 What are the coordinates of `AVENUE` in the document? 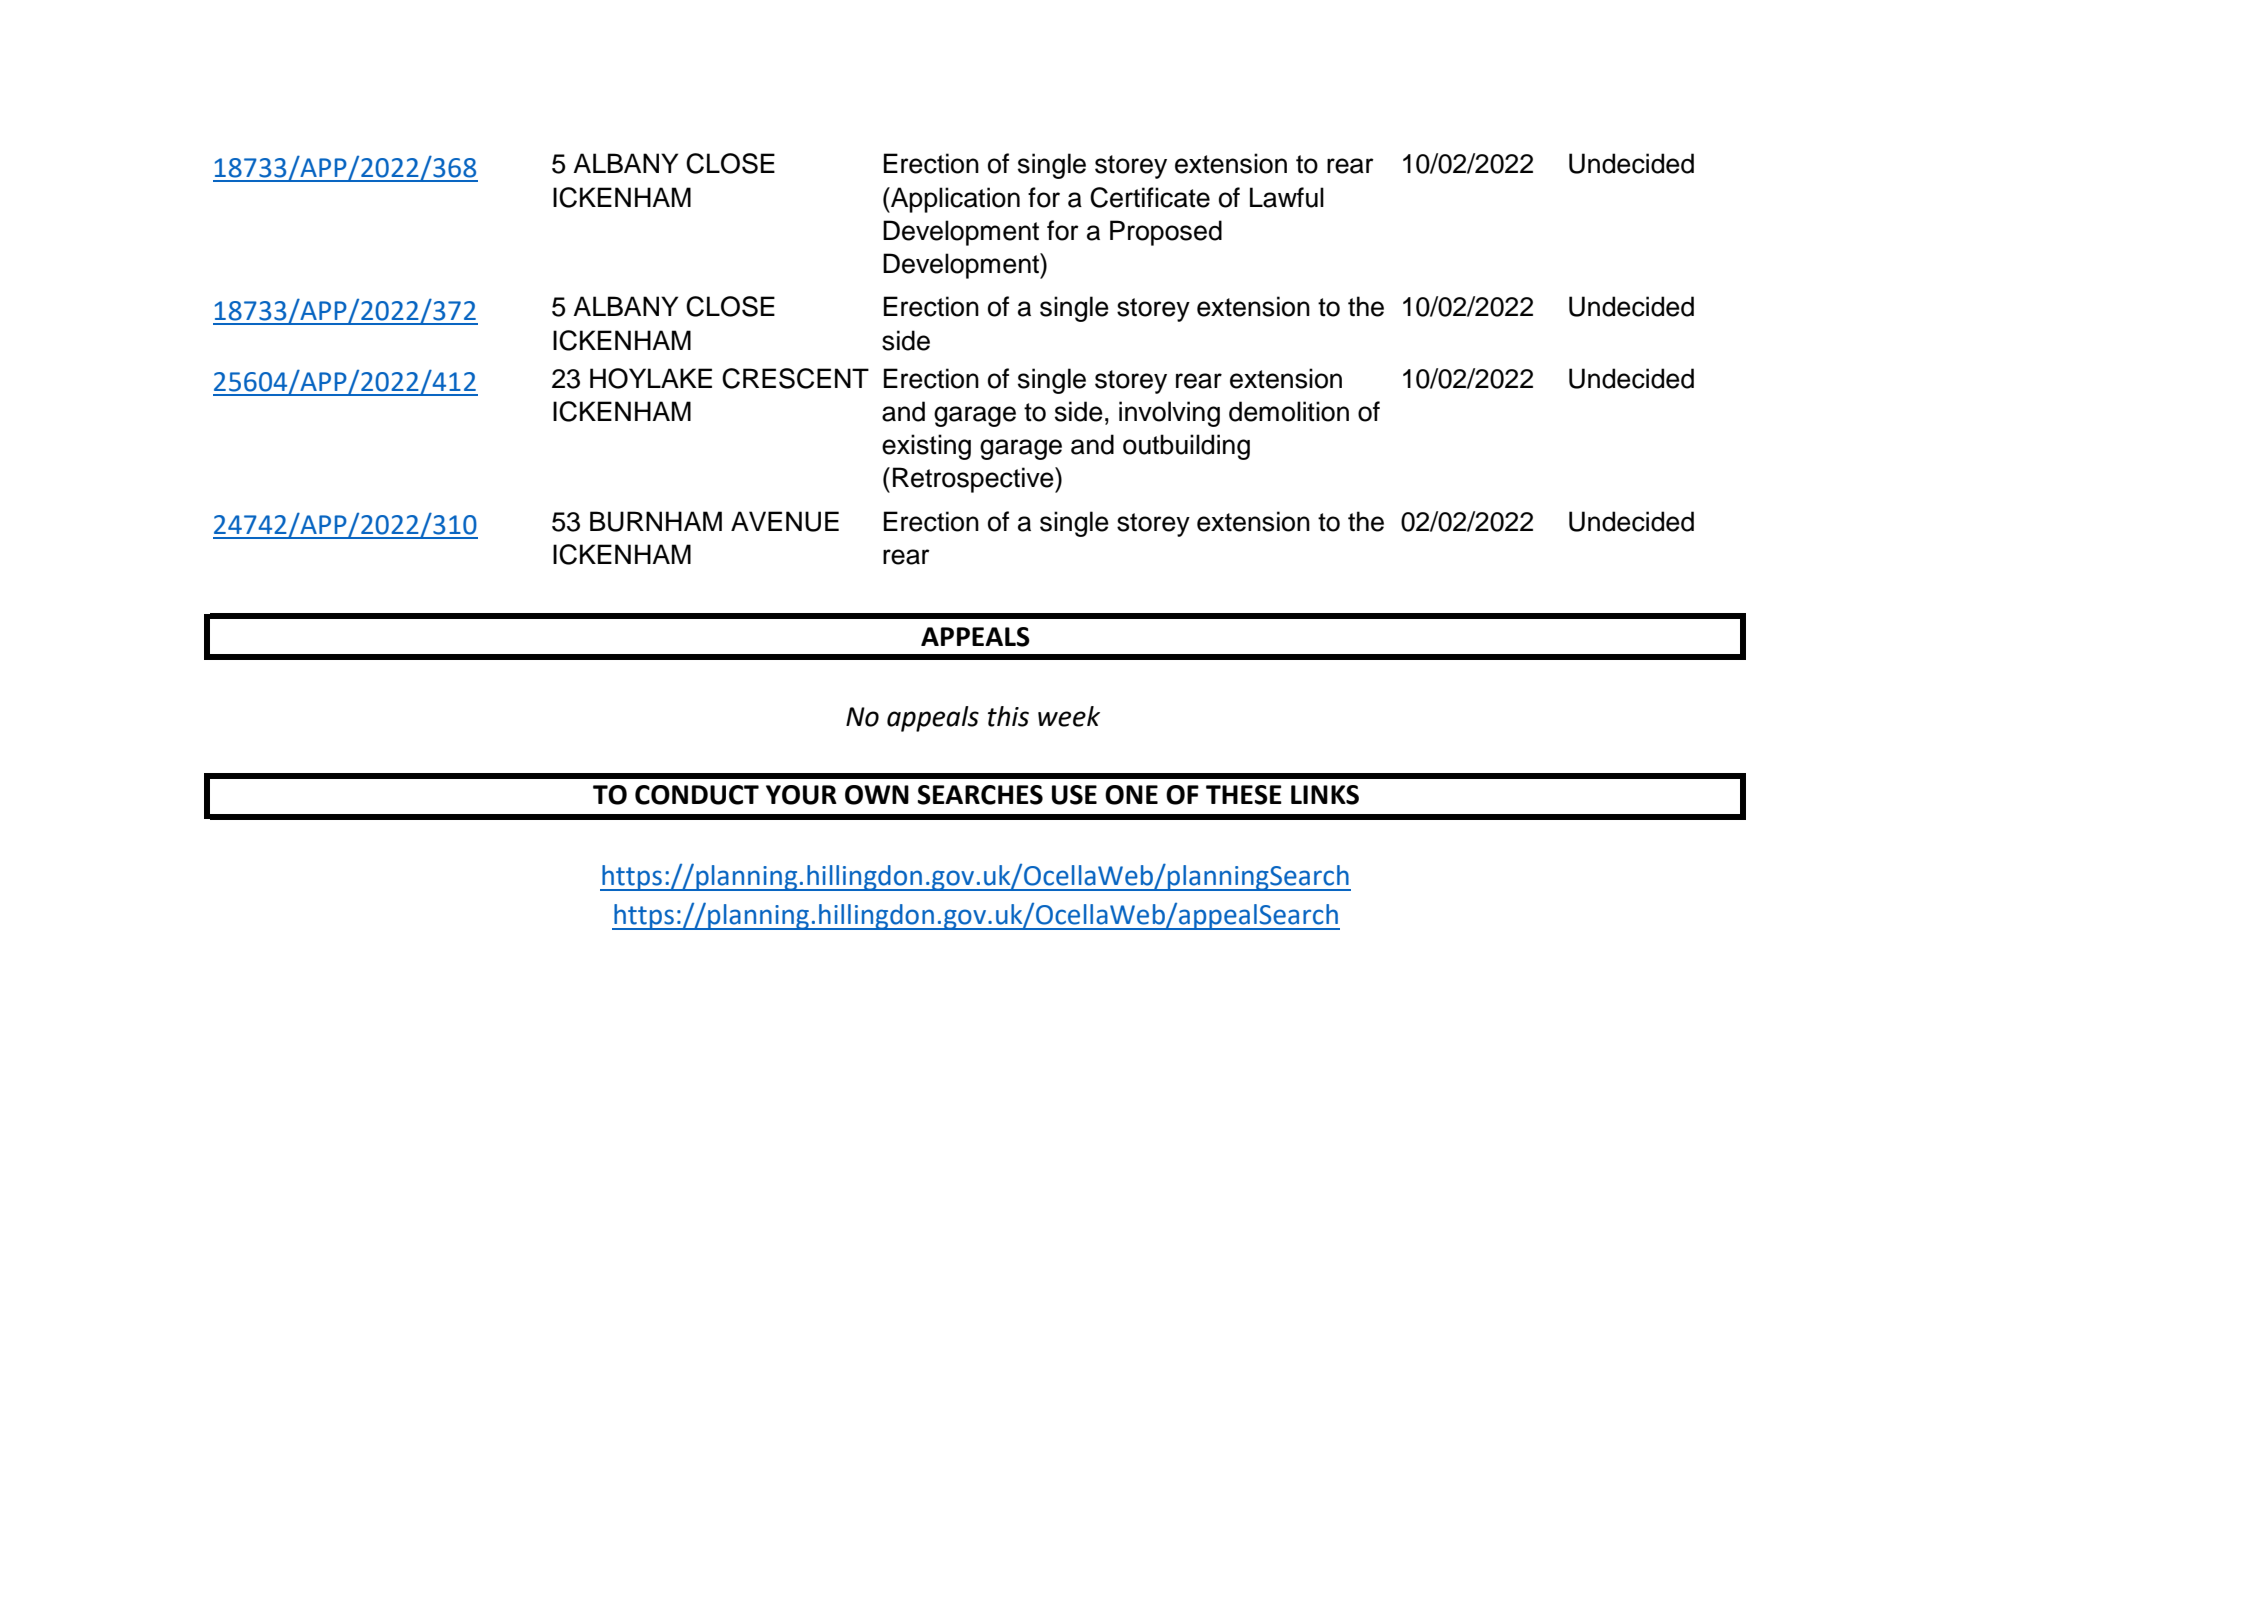 It's located at (785, 521).
